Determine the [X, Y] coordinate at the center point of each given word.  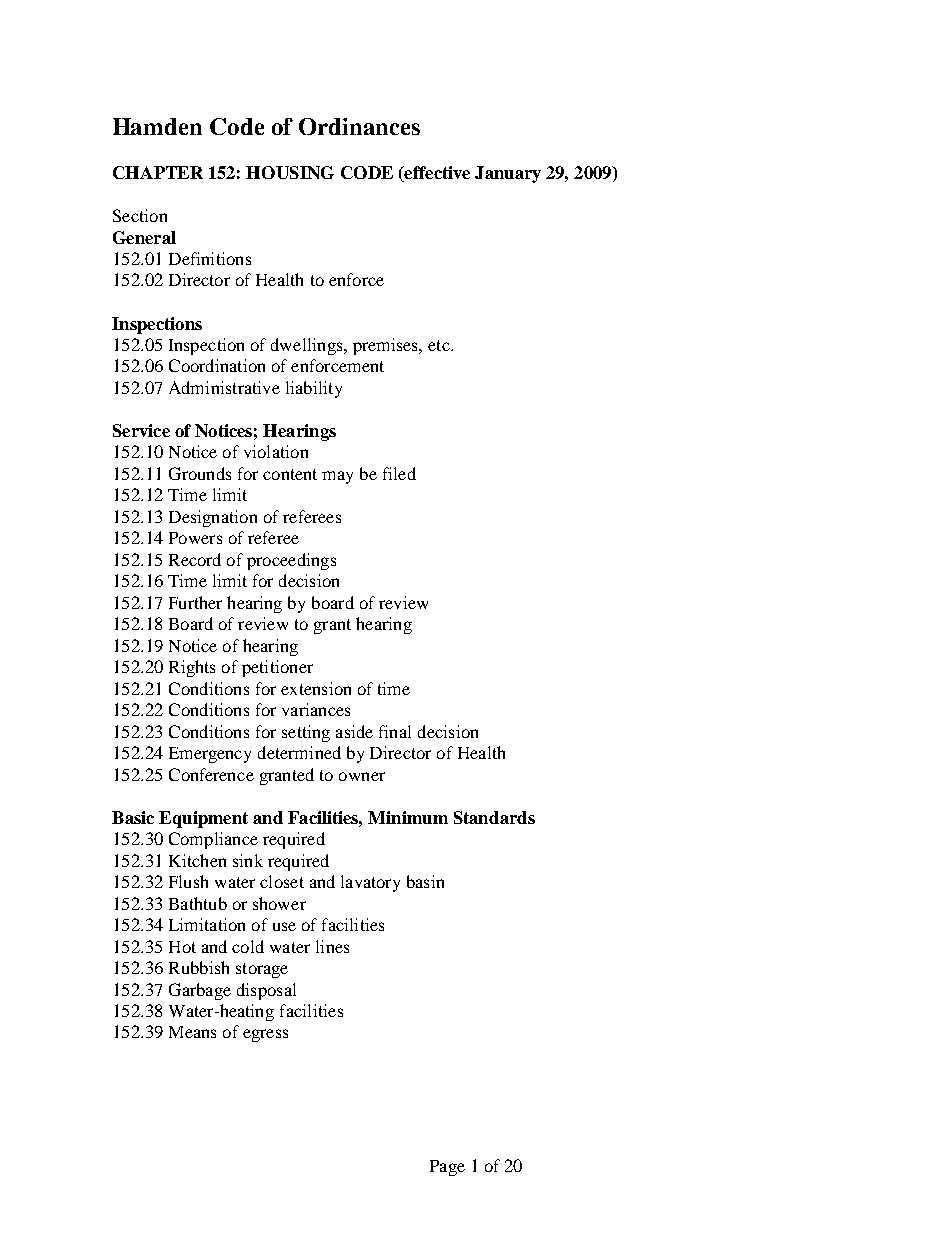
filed [399, 473]
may [337, 477]
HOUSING [290, 172]
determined [299, 752]
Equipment [203, 819]
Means [192, 1032]
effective [436, 174]
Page [447, 1168]
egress [265, 1035]
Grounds [200, 473]
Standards [494, 817]
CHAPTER [158, 172]
